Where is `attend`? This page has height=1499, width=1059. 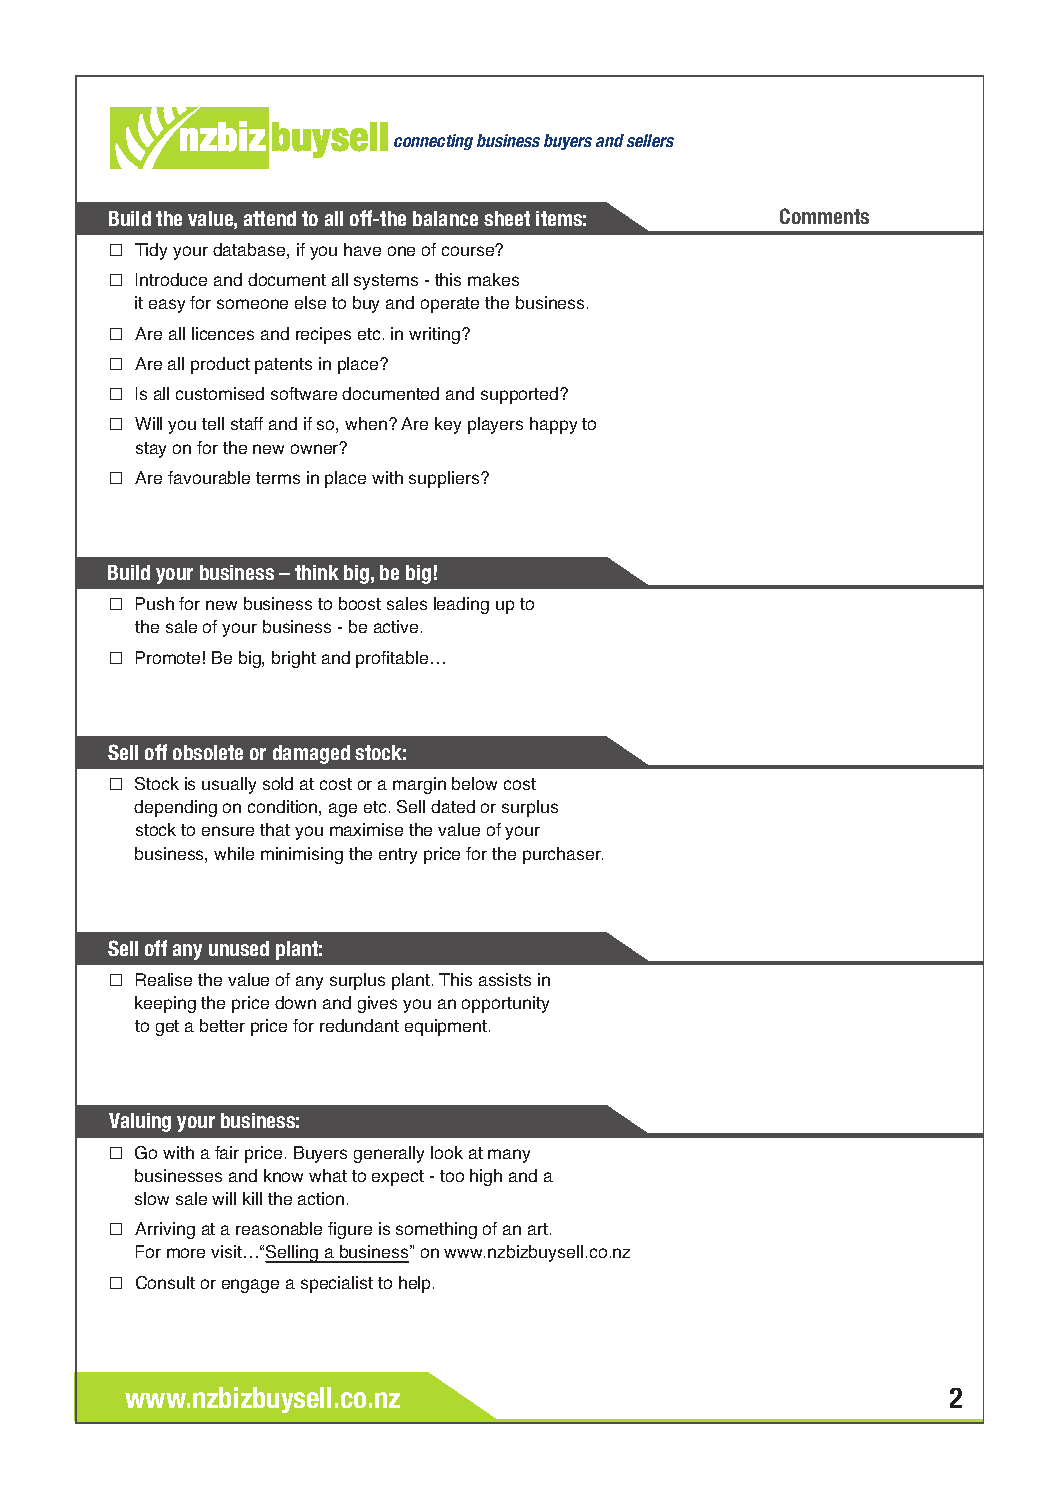 attend is located at coordinates (270, 218).
